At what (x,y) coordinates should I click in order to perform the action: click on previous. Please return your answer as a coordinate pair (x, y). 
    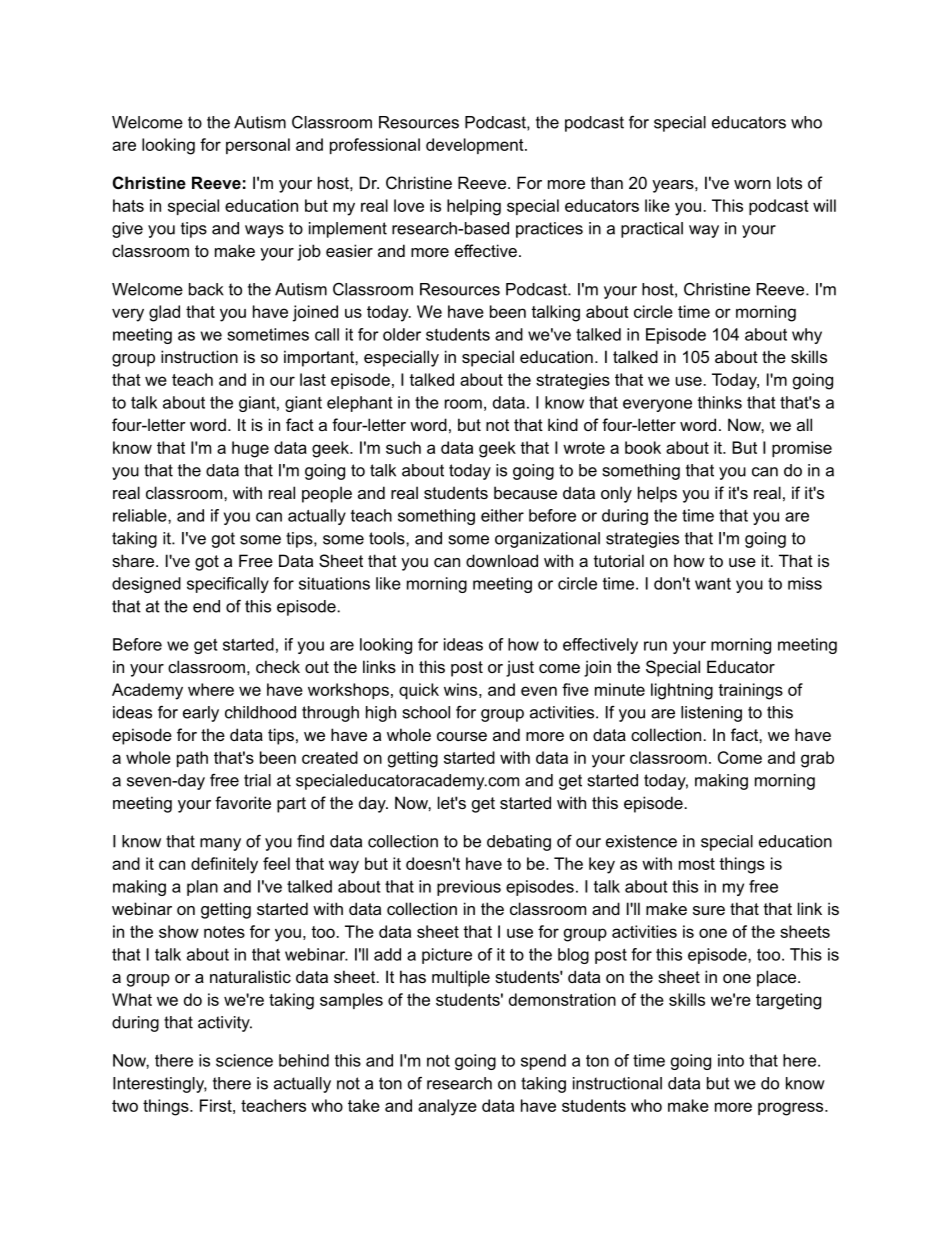
    Looking at the image, I should click on (469, 888).
